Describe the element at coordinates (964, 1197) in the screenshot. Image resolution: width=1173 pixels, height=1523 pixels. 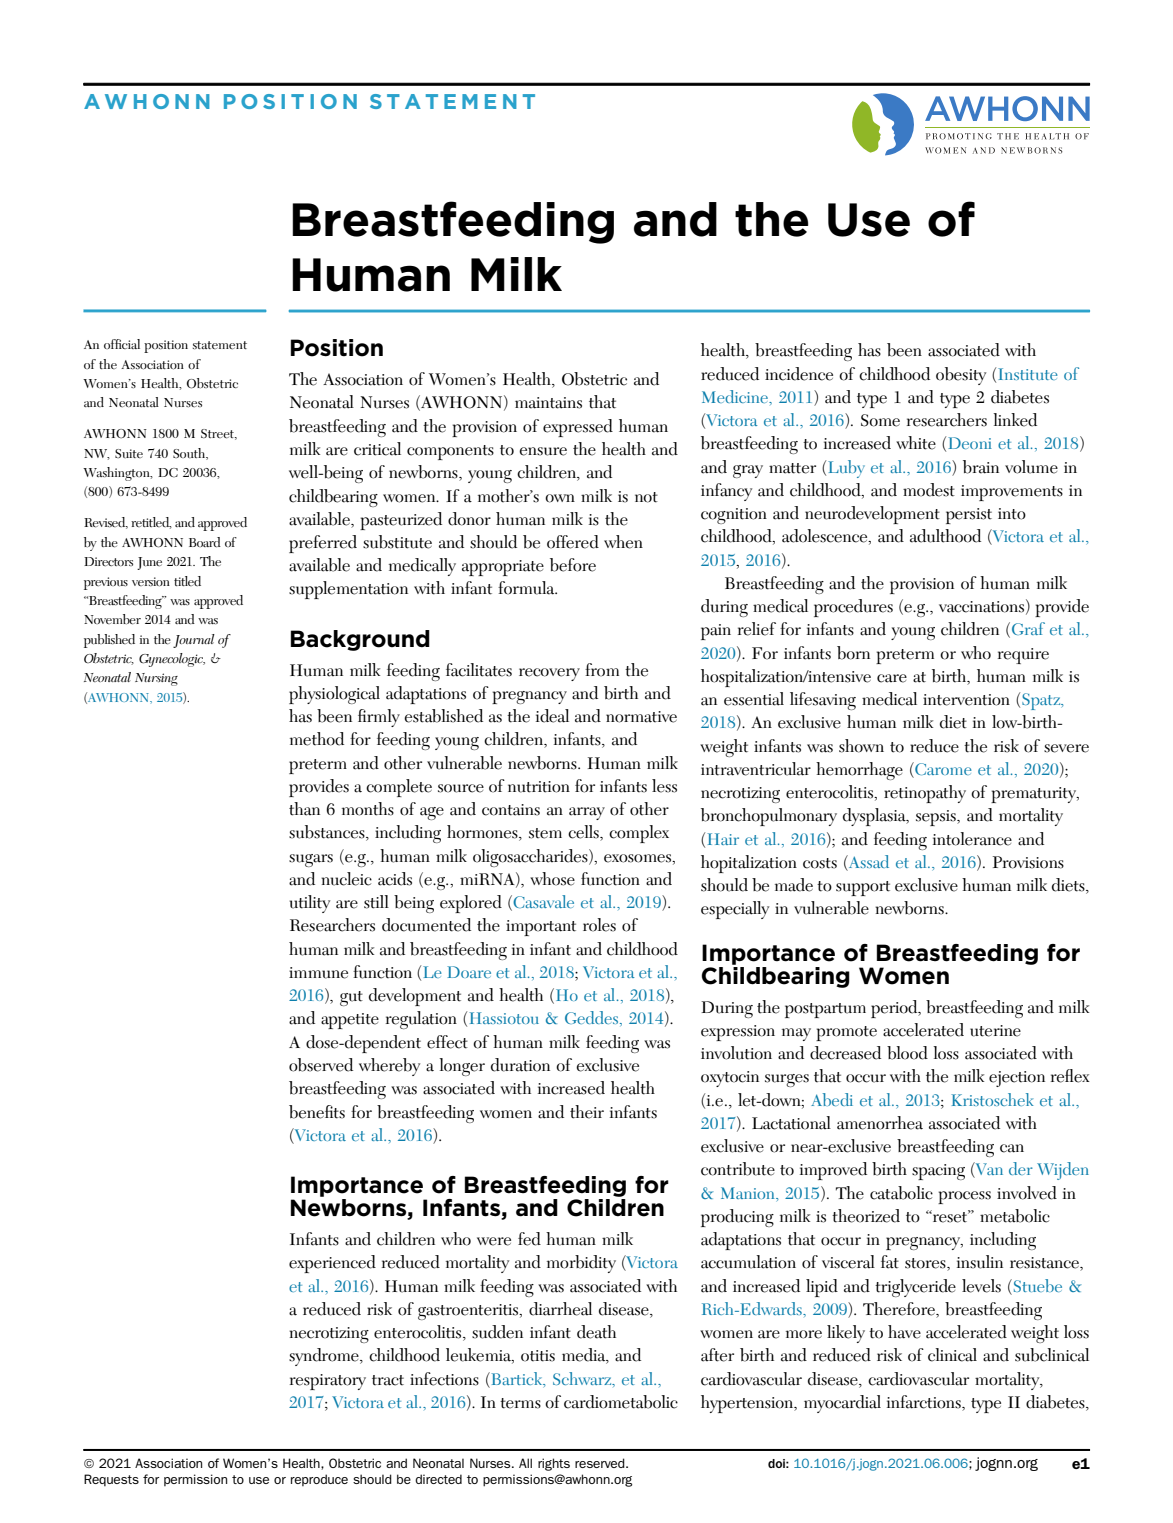
I see `process` at that location.
